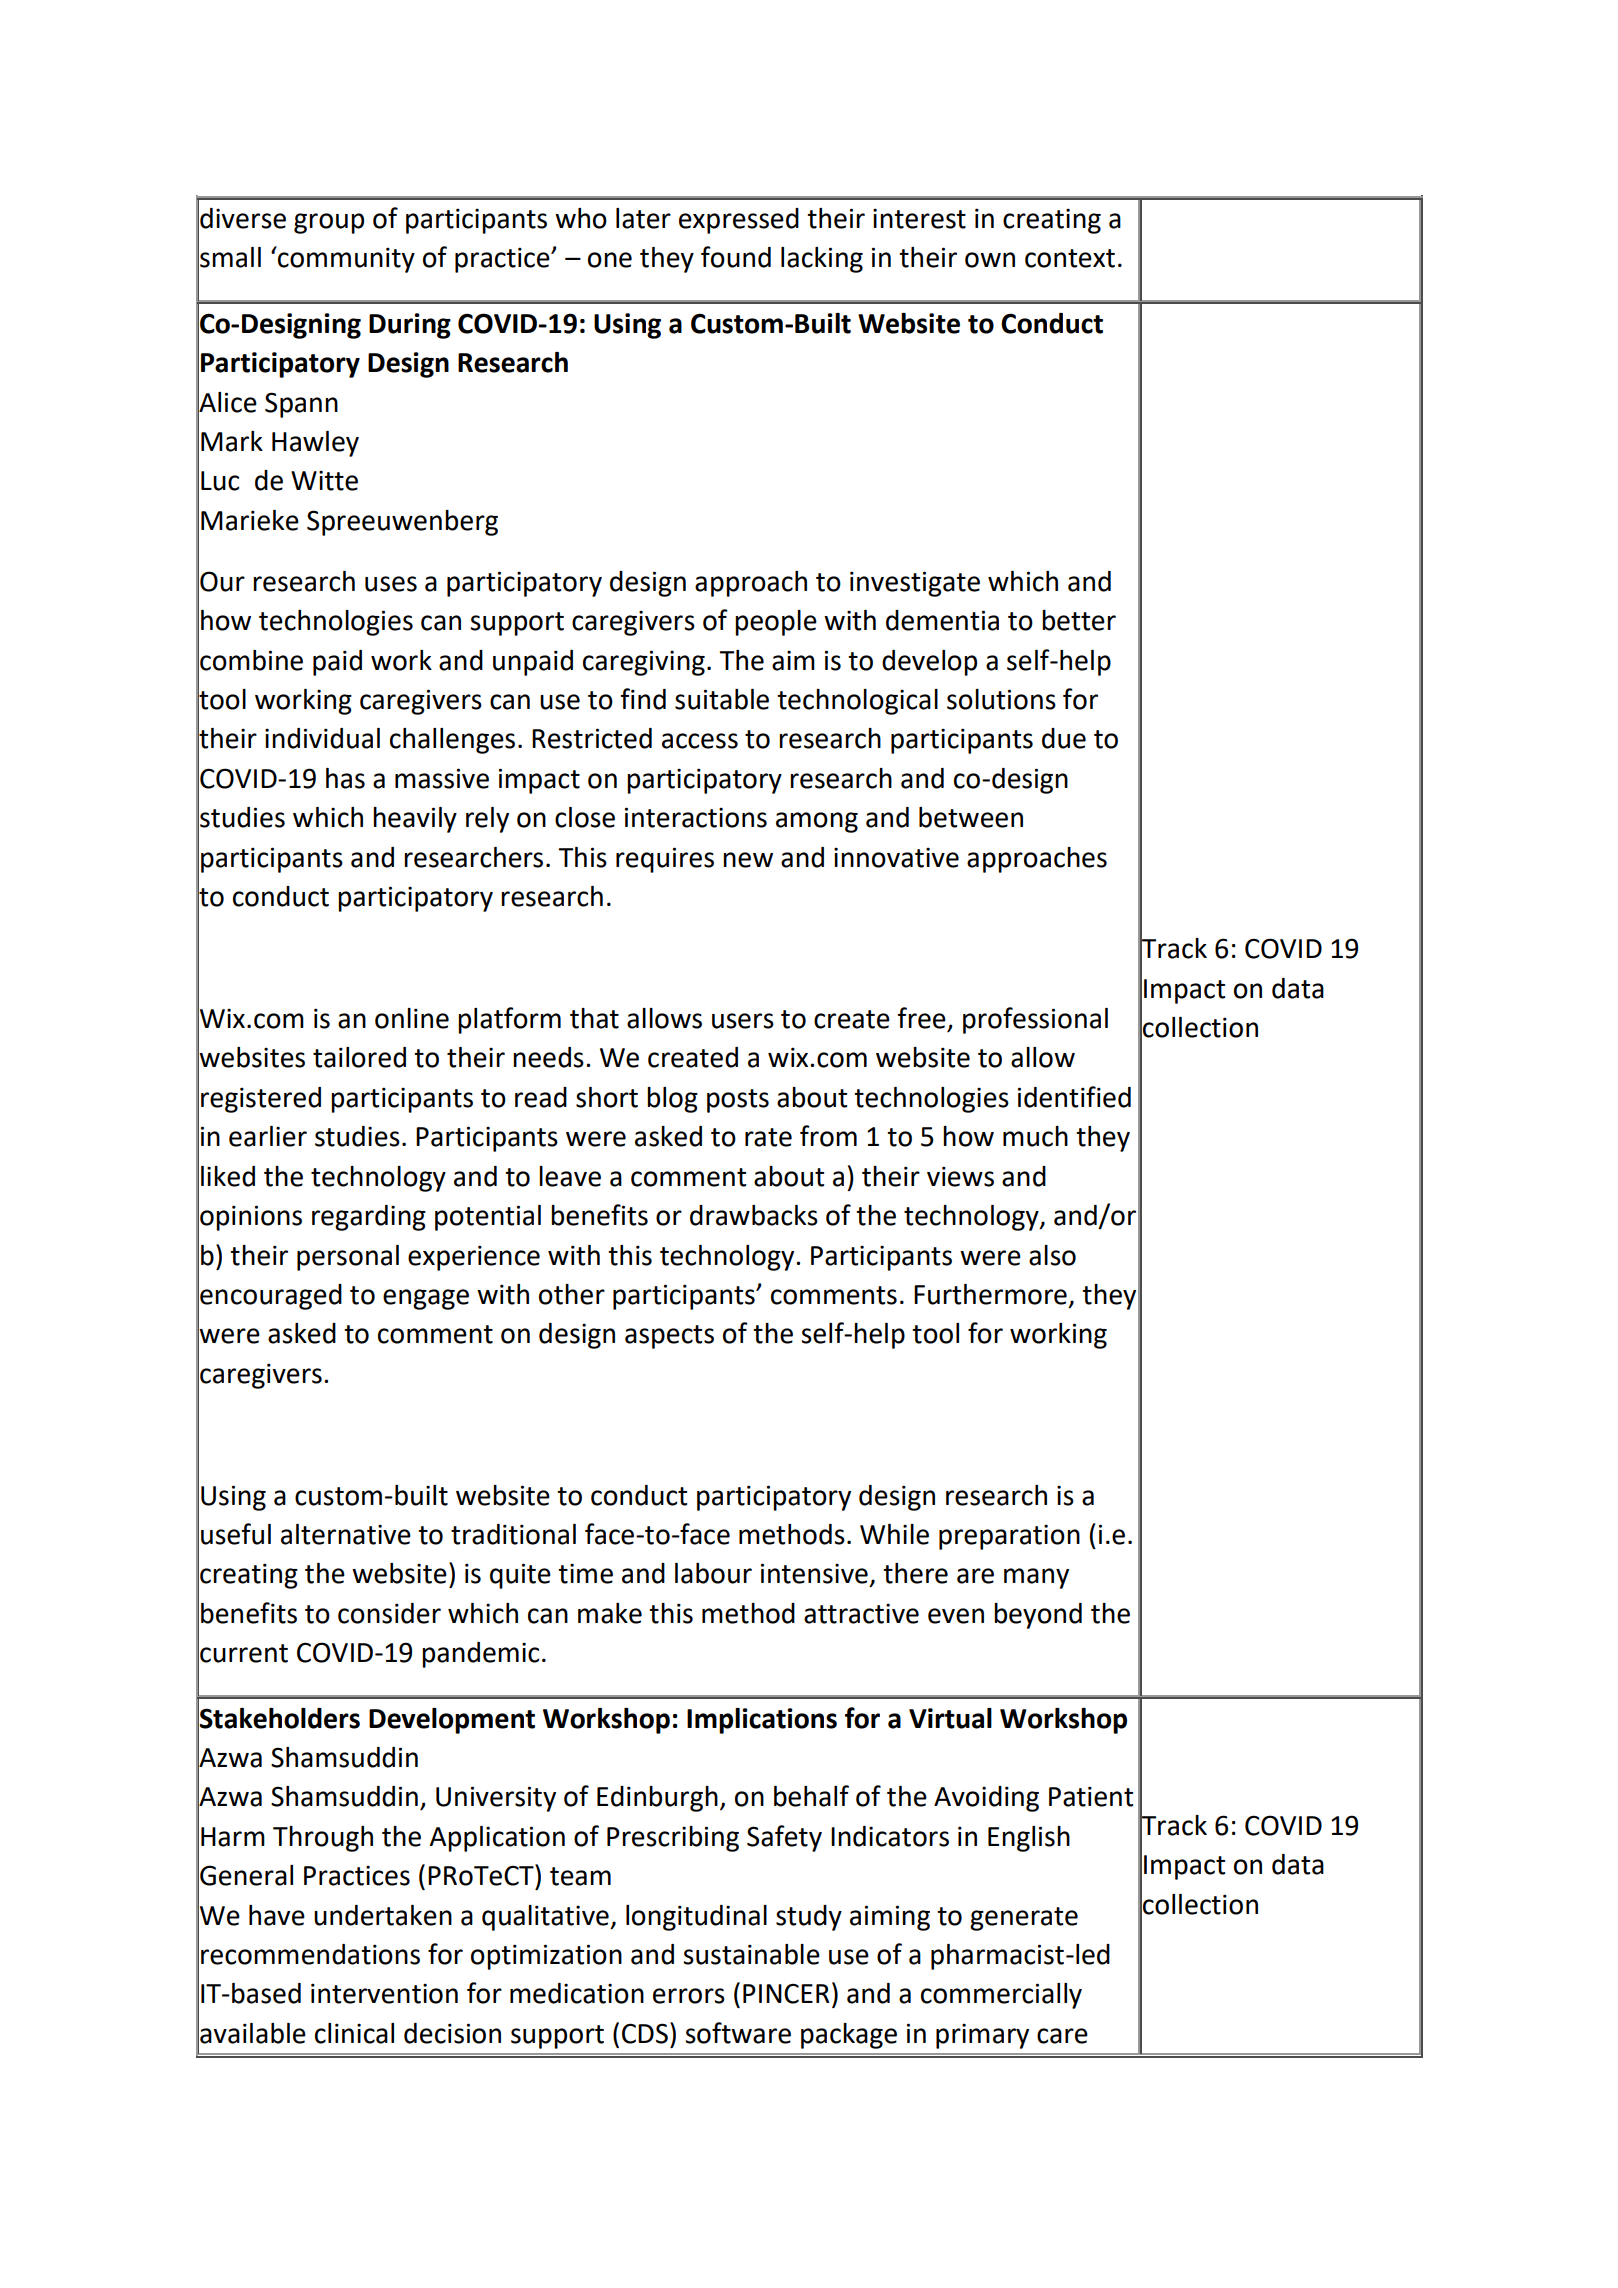  What do you see at coordinates (310, 1954) in the image?
I see `recommendations` at bounding box center [310, 1954].
